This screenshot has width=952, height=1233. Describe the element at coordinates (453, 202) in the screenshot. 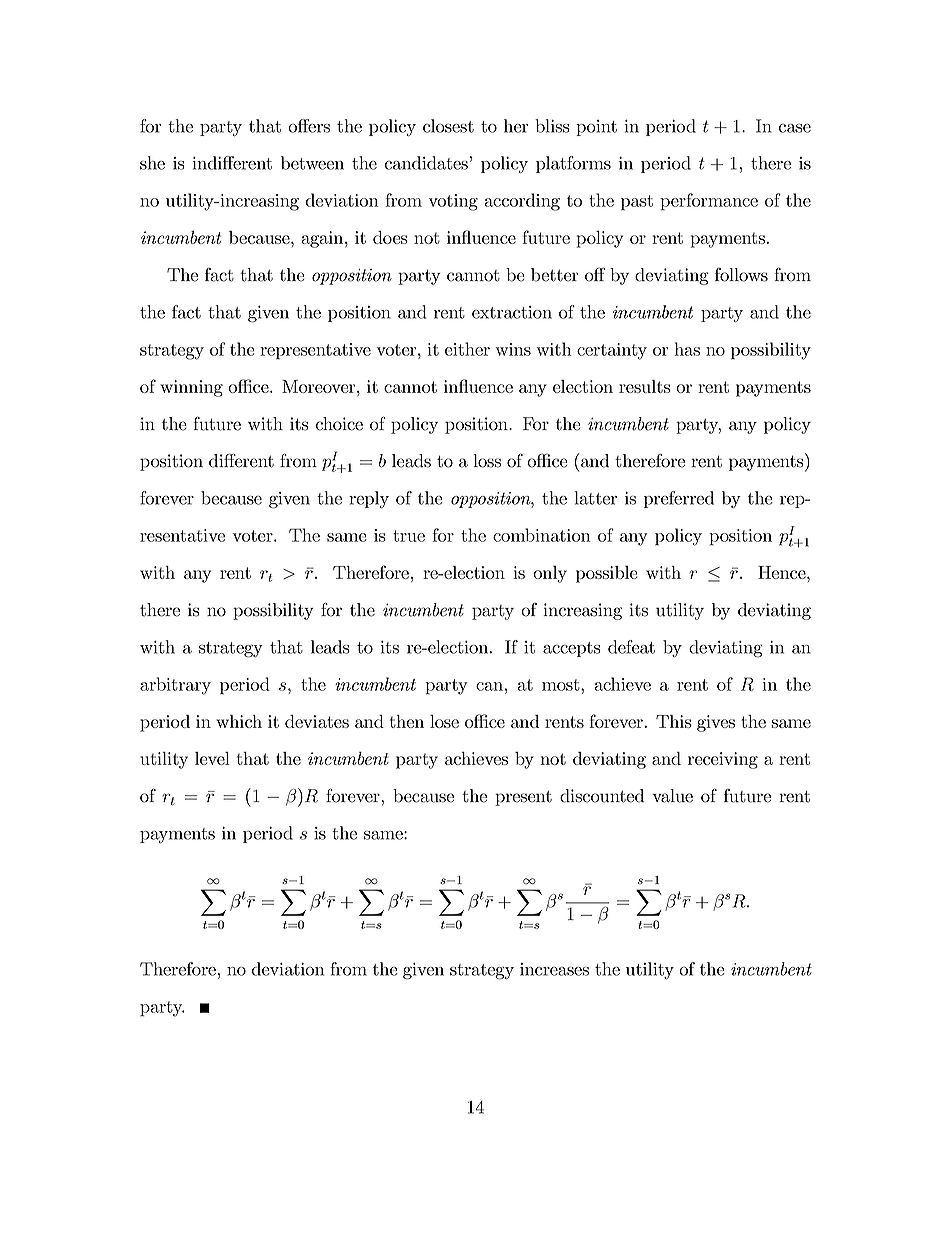

I see `voting` at that location.
